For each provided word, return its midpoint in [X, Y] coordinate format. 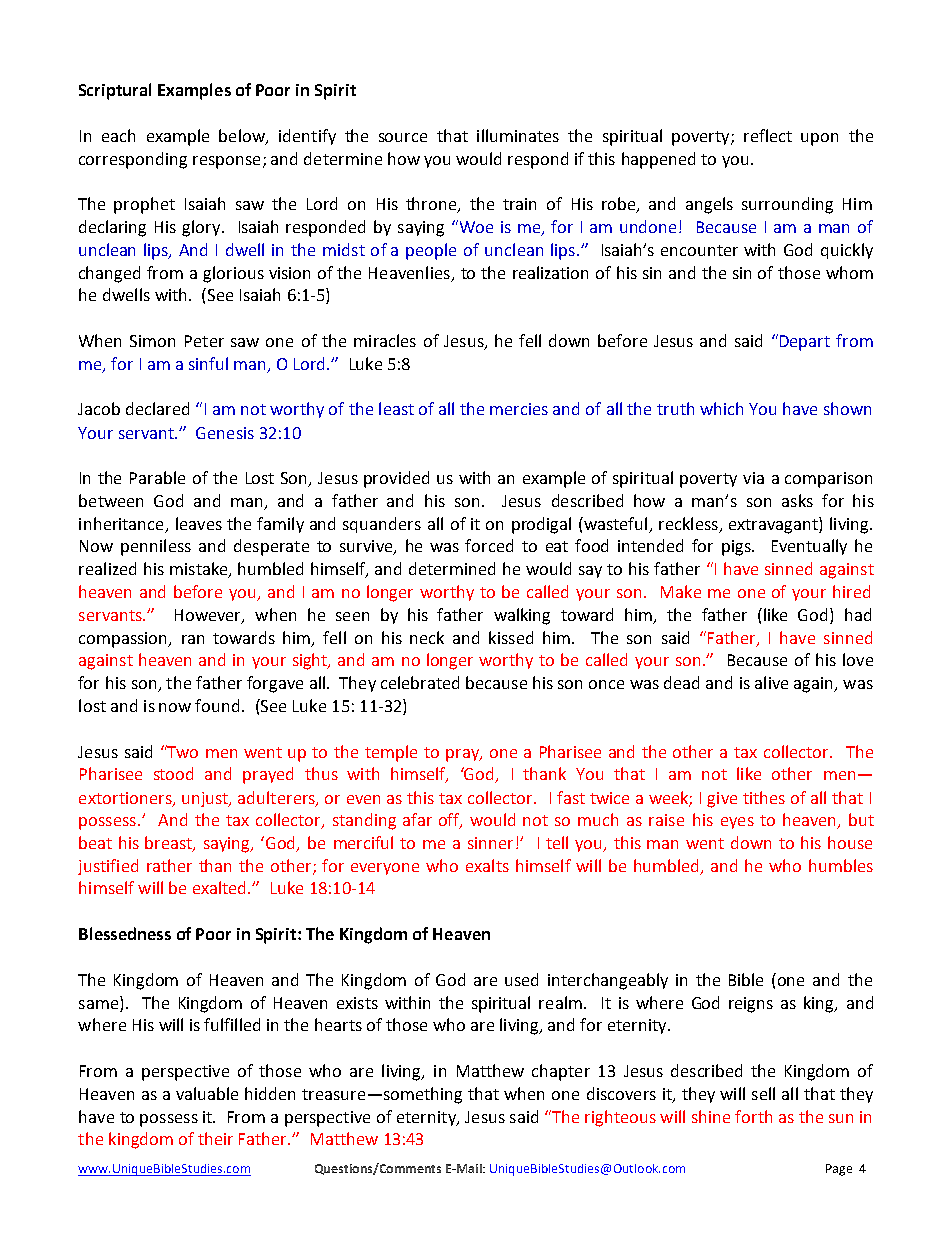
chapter [561, 1072]
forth [753, 1116]
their [215, 1138]
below [243, 136]
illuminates [518, 135]
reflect [768, 135]
